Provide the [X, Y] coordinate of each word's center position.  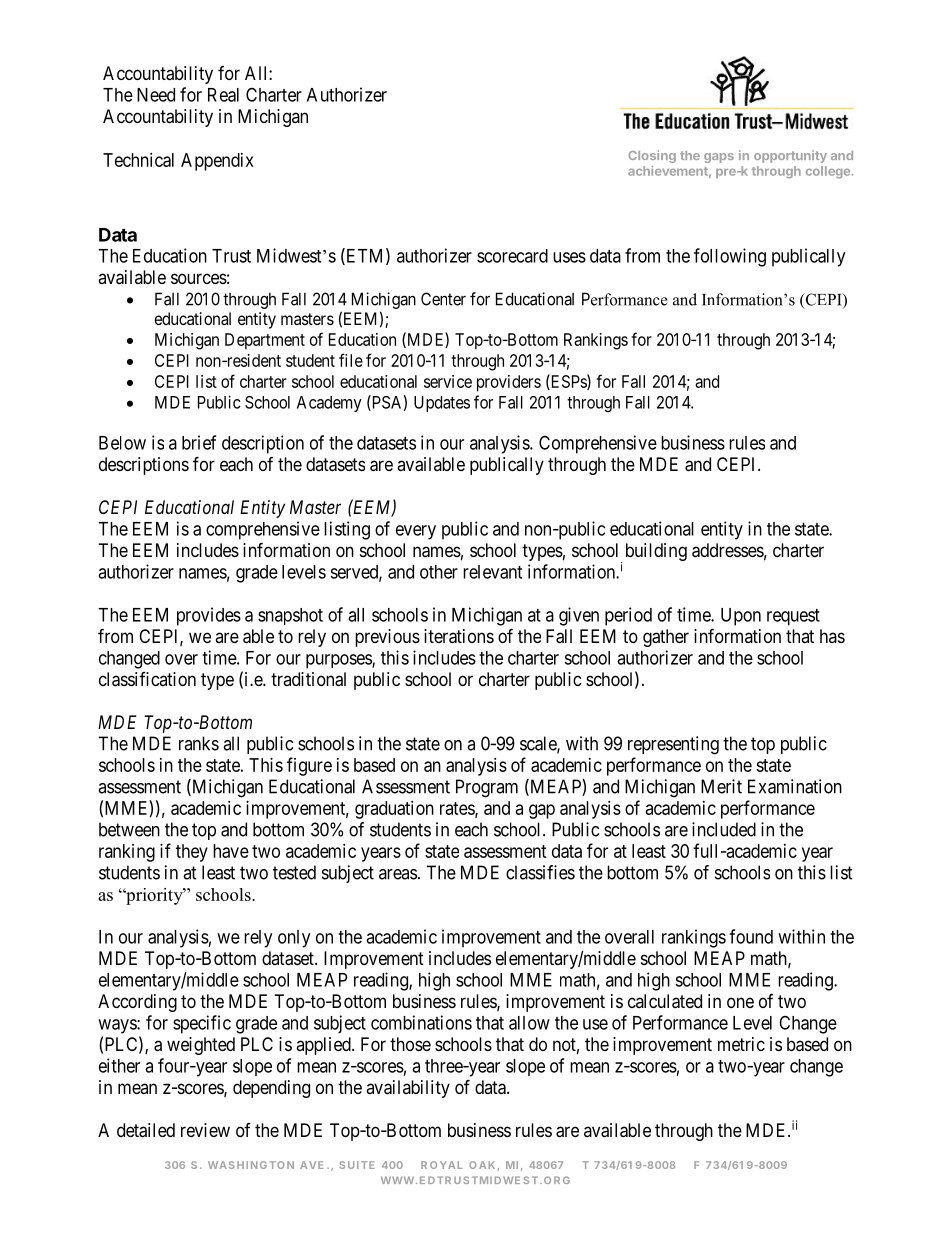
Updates [442, 404]
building [656, 552]
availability [408, 1089]
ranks [199, 743]
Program [487, 788]
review [205, 1130]
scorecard [512, 256]
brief [199, 442]
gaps [719, 158]
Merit [721, 786]
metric [741, 1044]
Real [223, 95]
